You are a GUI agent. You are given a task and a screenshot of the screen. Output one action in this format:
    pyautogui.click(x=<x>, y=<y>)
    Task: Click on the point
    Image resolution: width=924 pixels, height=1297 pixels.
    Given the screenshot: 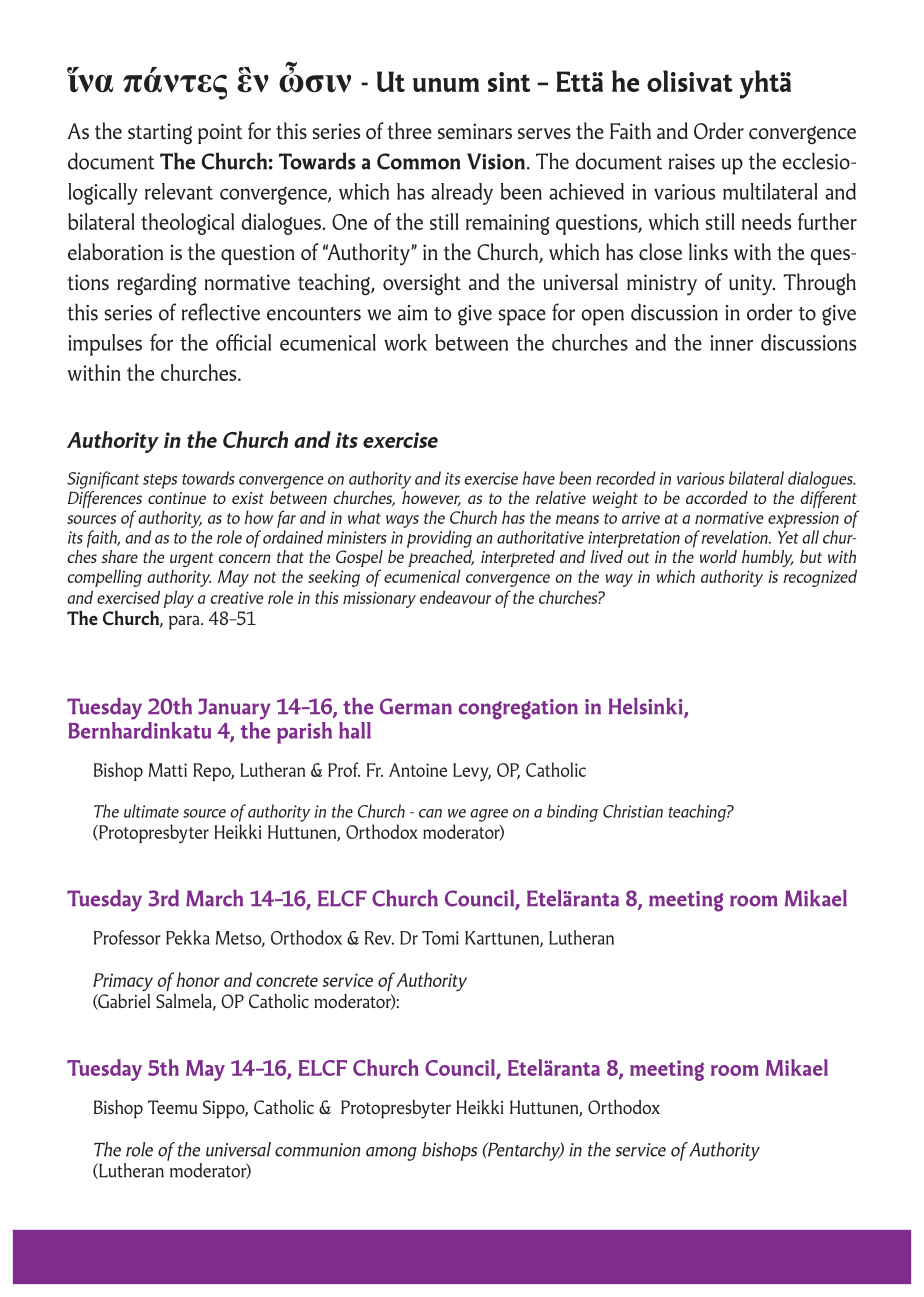 What is the action you would take?
    pyautogui.click(x=220, y=133)
